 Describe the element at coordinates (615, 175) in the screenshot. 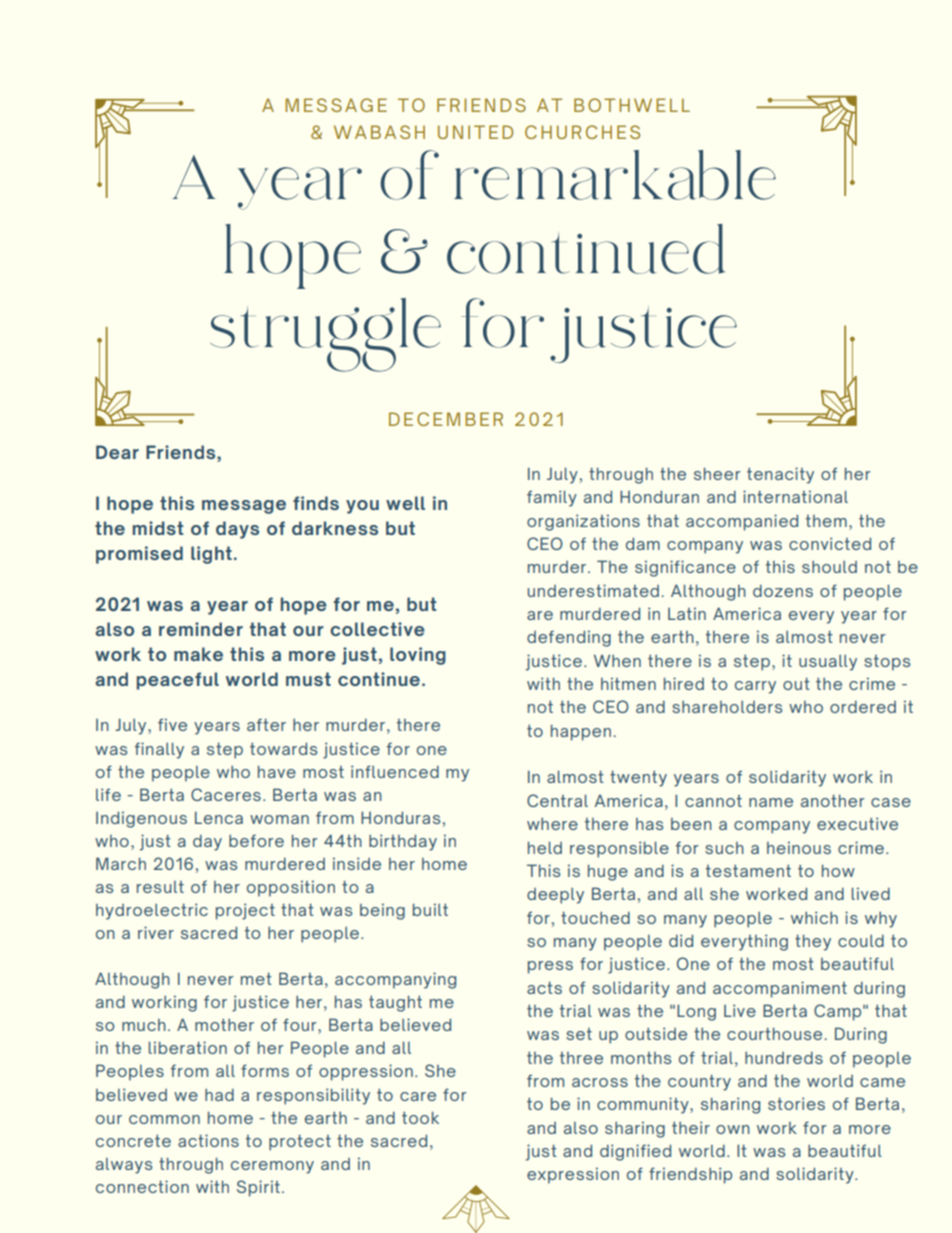

I see `remarkable` at that location.
